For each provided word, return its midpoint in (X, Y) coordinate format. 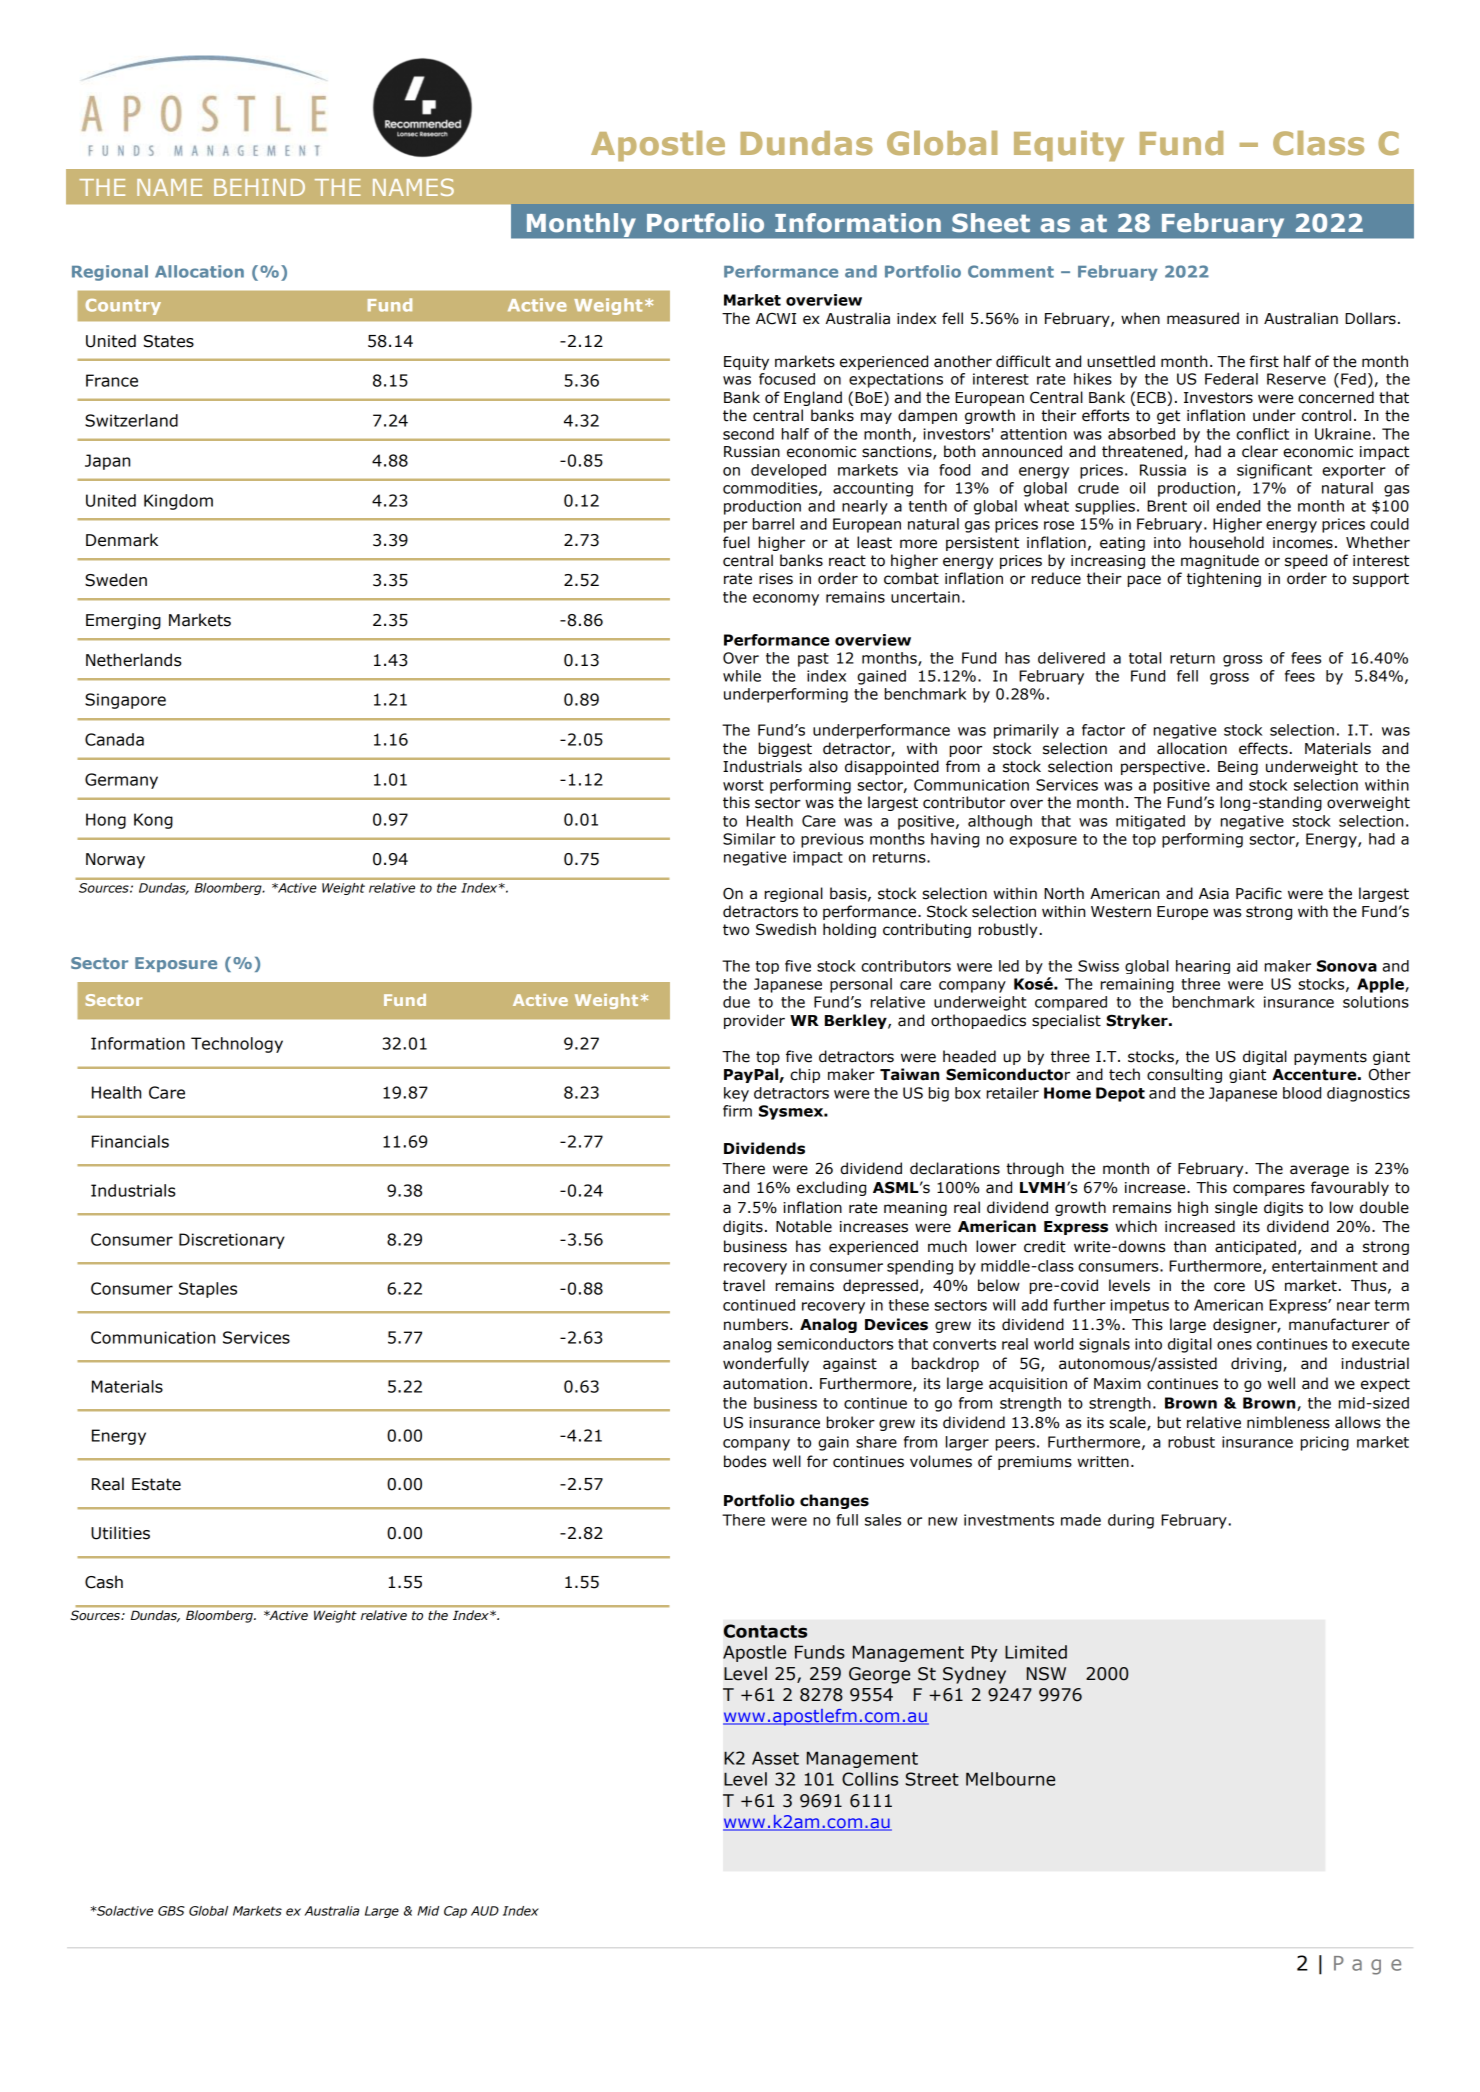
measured (1203, 318)
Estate (156, 1484)
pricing (1325, 1443)
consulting (1184, 1075)
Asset (775, 1758)
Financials (130, 1141)
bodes (745, 1461)
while (742, 676)
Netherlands (134, 660)
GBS (171, 1911)
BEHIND (259, 187)
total (1145, 658)
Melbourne (1010, 1779)
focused (787, 379)
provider (754, 1021)
